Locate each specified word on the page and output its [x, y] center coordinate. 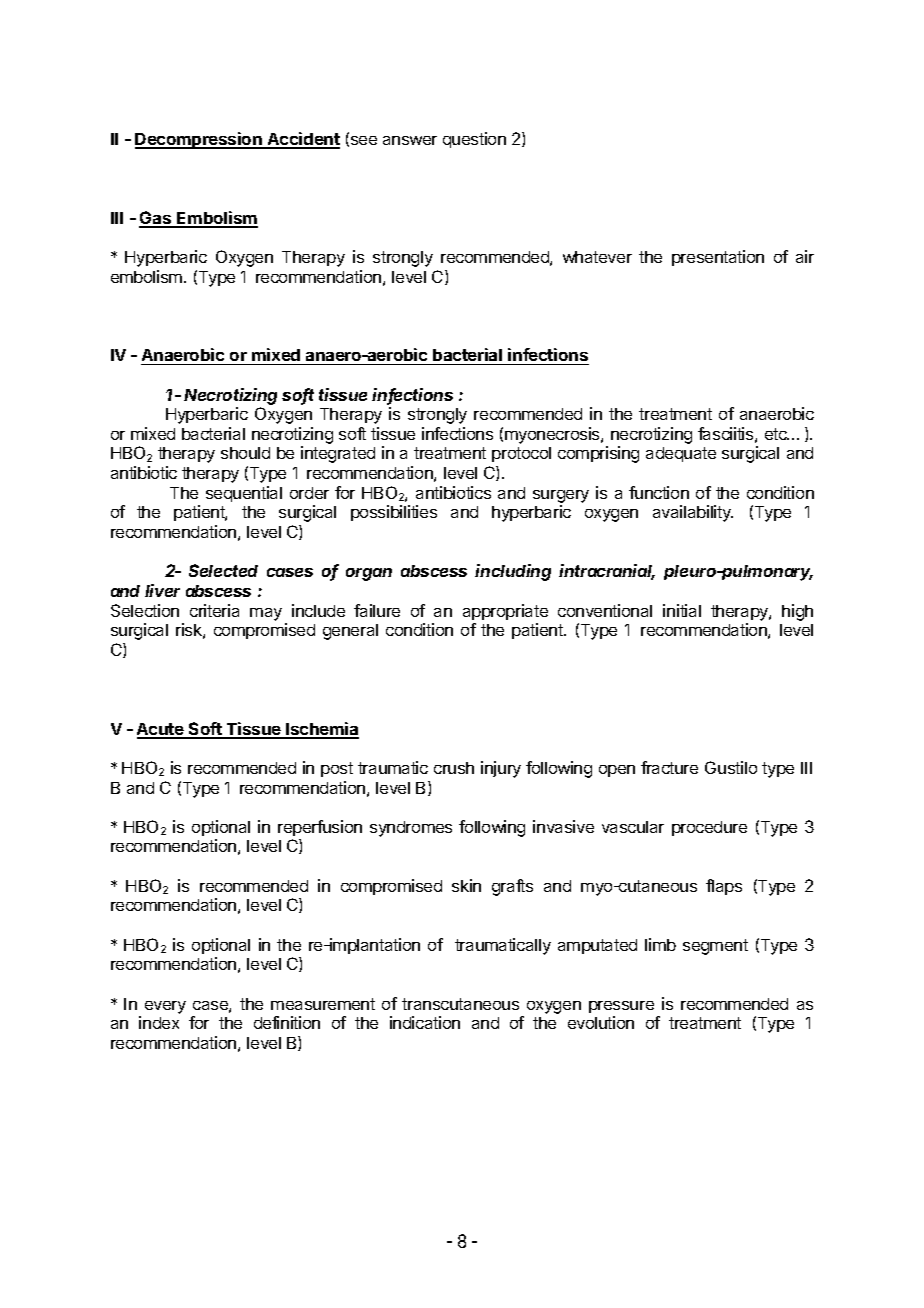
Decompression [199, 140]
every [165, 1007]
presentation [718, 258]
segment [715, 947]
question [474, 140]
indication [425, 1022]
